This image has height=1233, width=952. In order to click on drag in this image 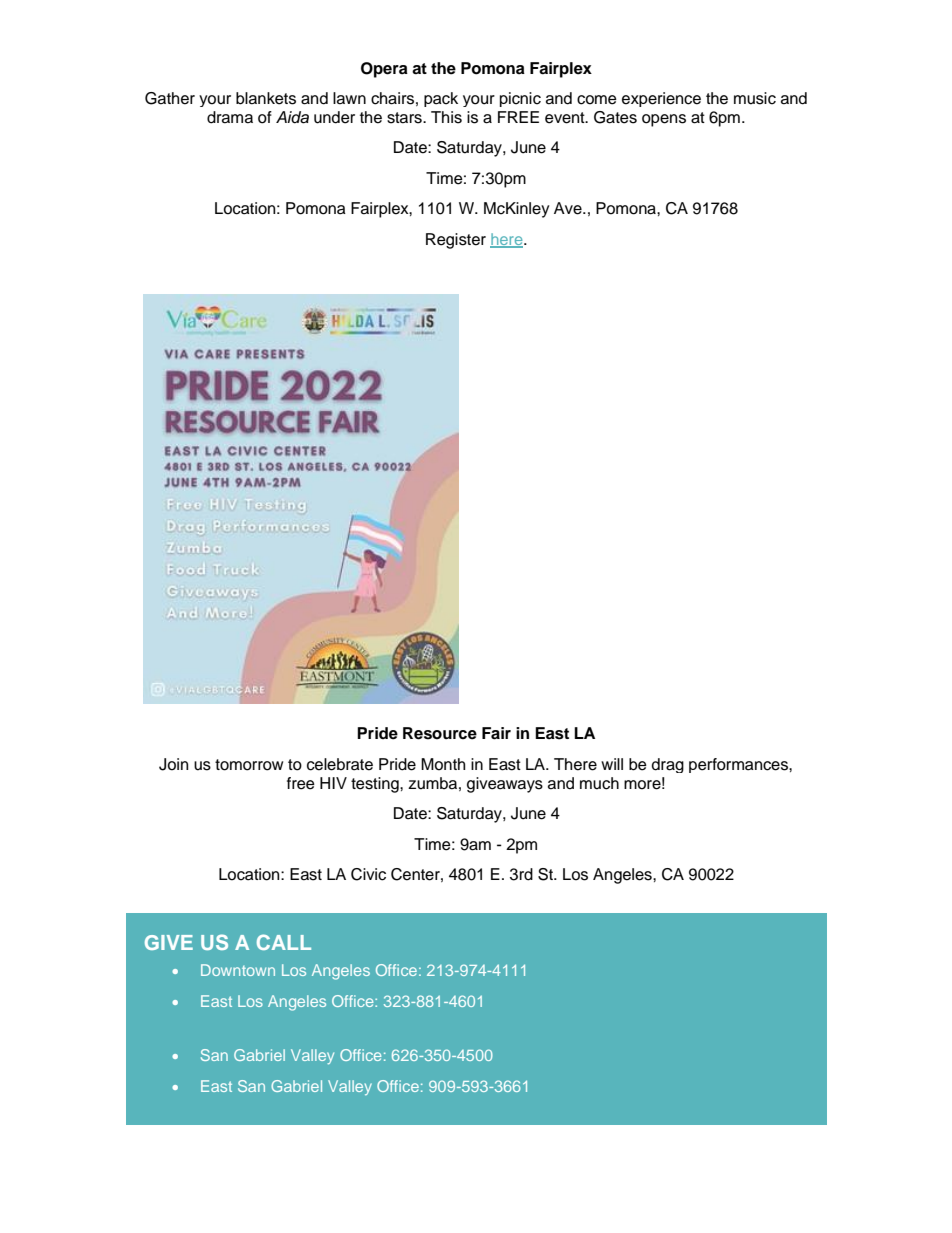, I will do `click(668, 765)`.
